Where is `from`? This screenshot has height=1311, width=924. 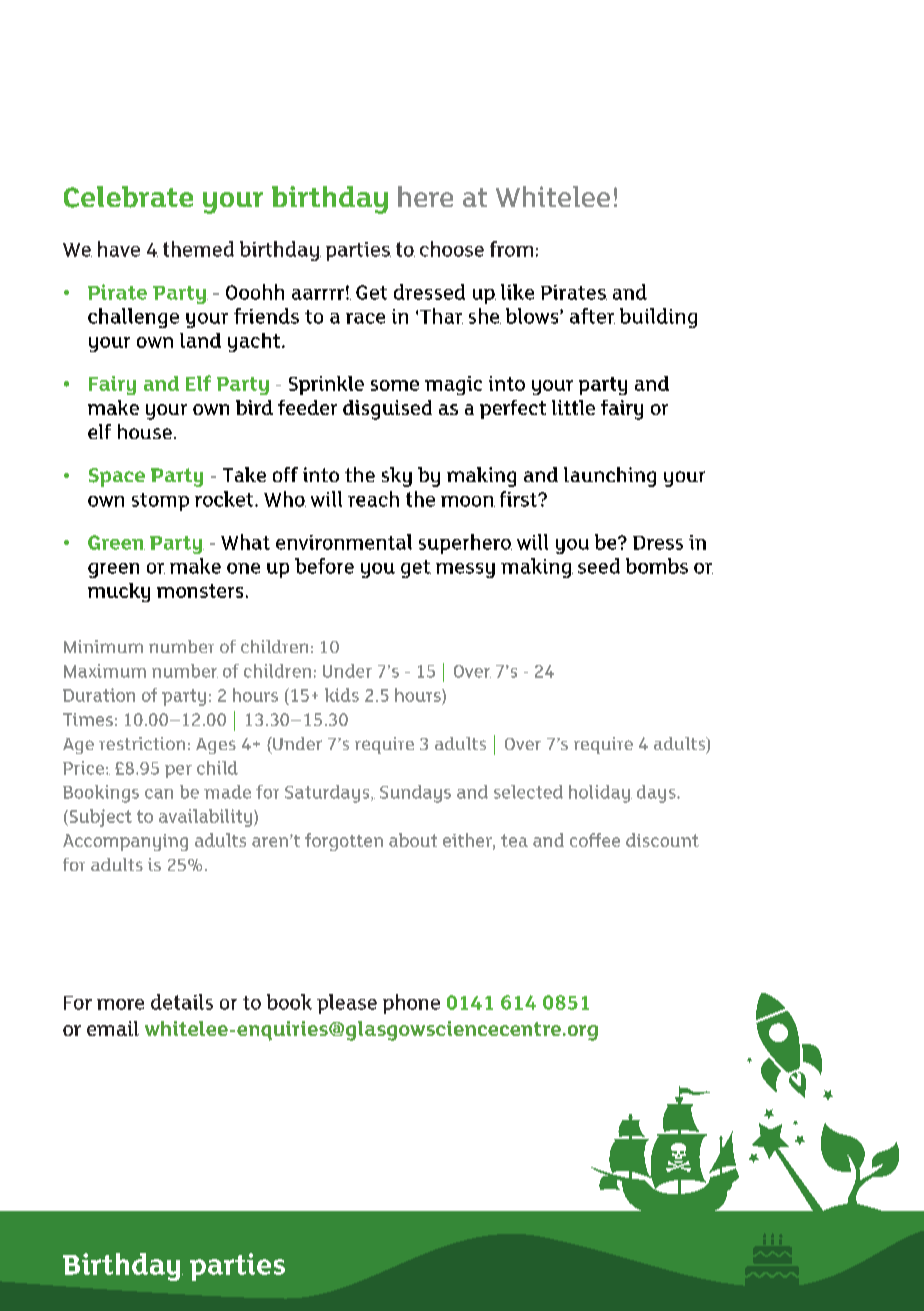 from is located at coordinates (511, 249).
